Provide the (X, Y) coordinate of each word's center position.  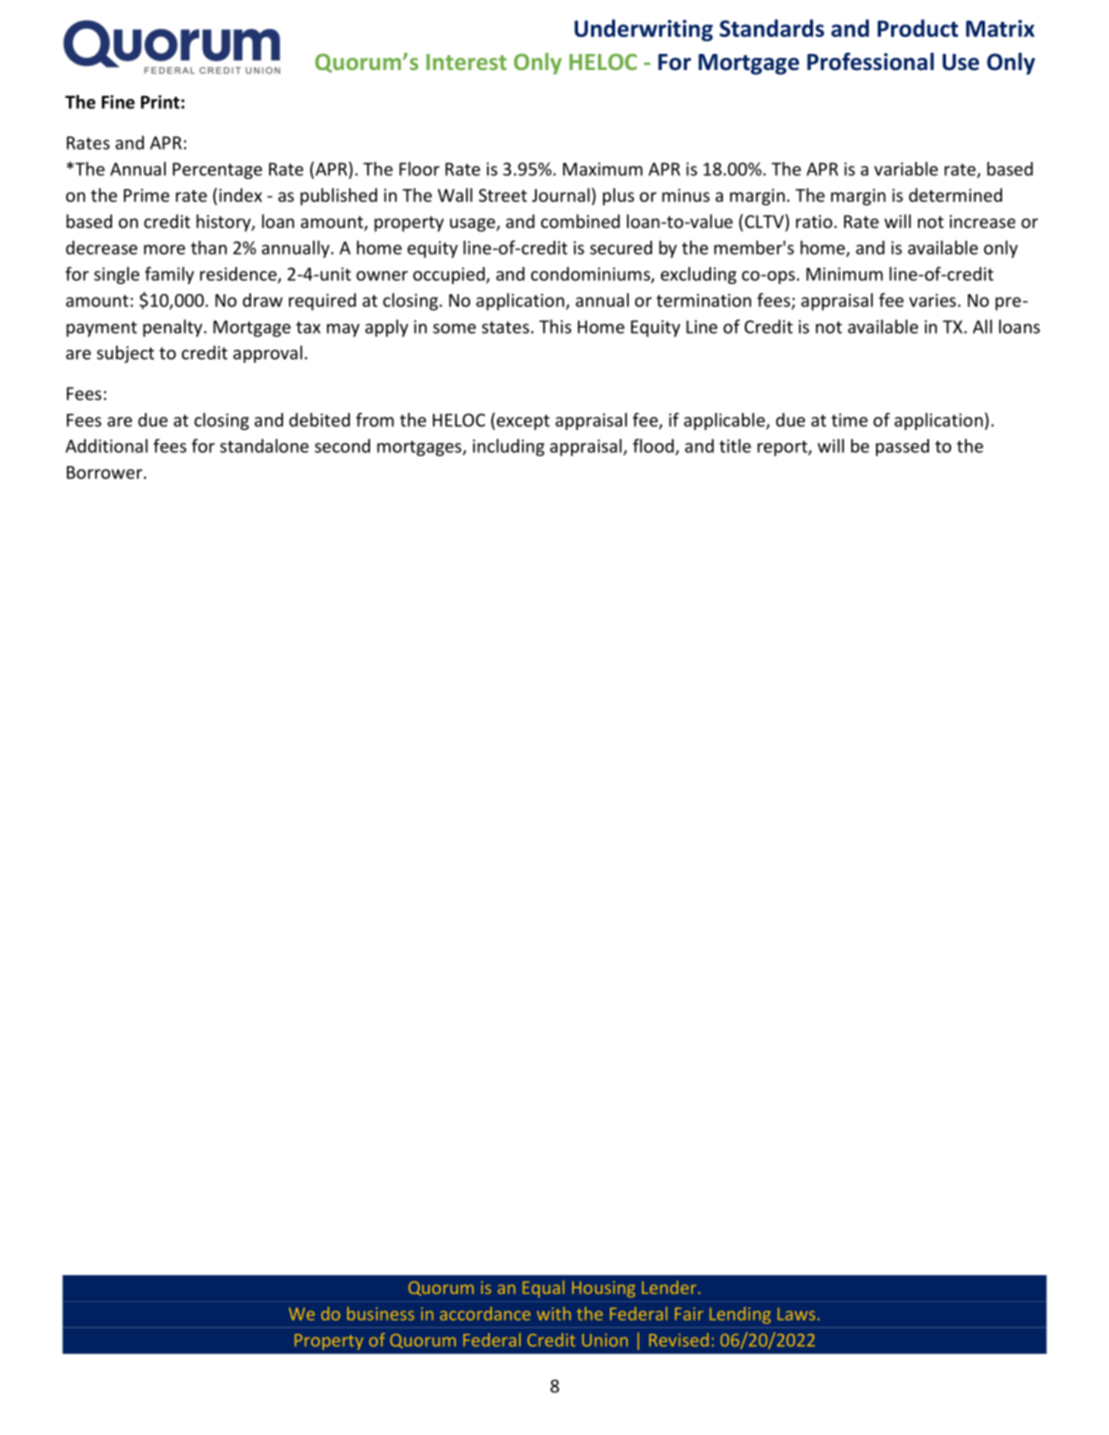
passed (902, 447)
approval (267, 354)
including (509, 447)
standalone (264, 446)
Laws (798, 1314)
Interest (466, 62)
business (380, 1313)
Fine (118, 102)
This (555, 326)
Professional (870, 61)
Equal (543, 1288)
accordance (485, 1313)
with (554, 1313)
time (849, 420)
